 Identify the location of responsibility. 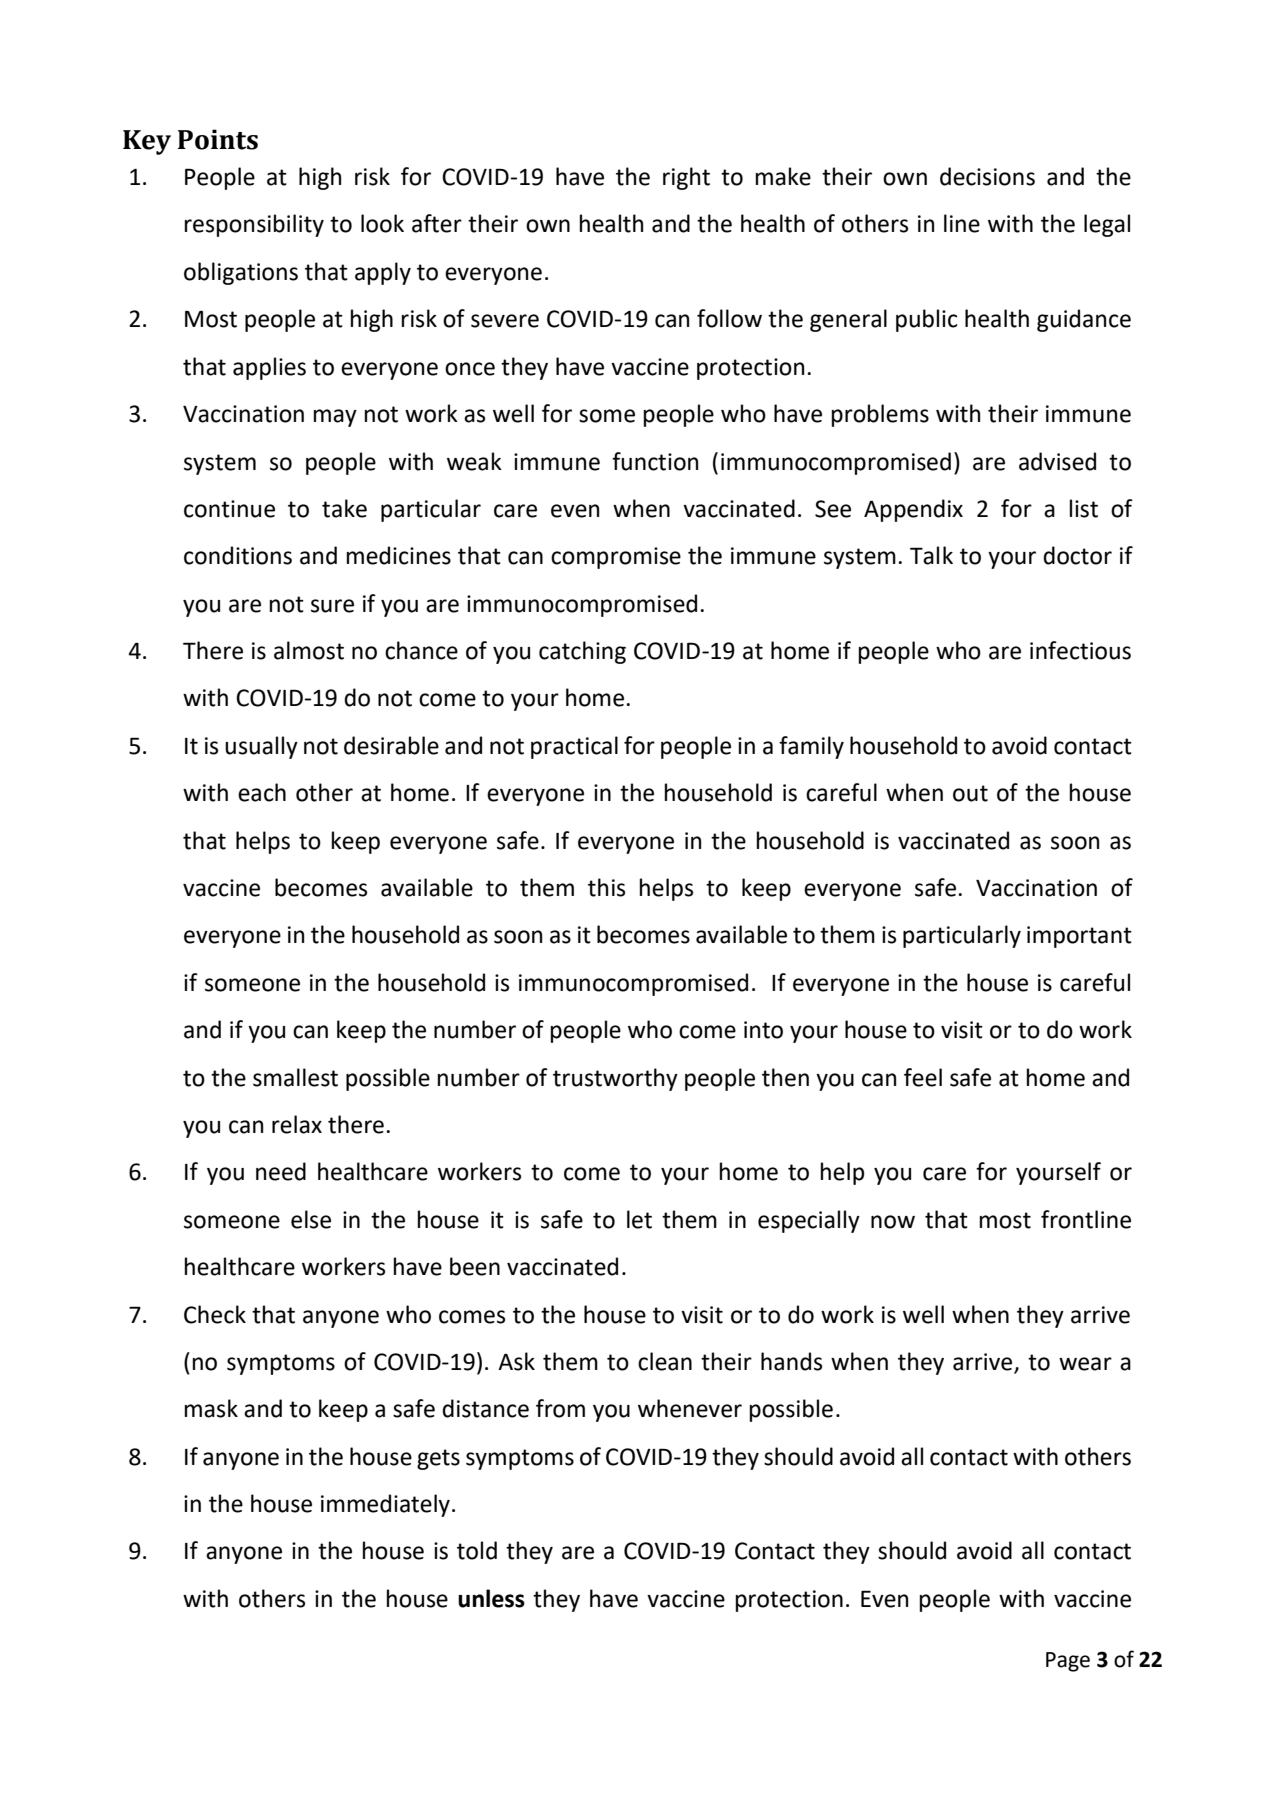
(254, 225).
